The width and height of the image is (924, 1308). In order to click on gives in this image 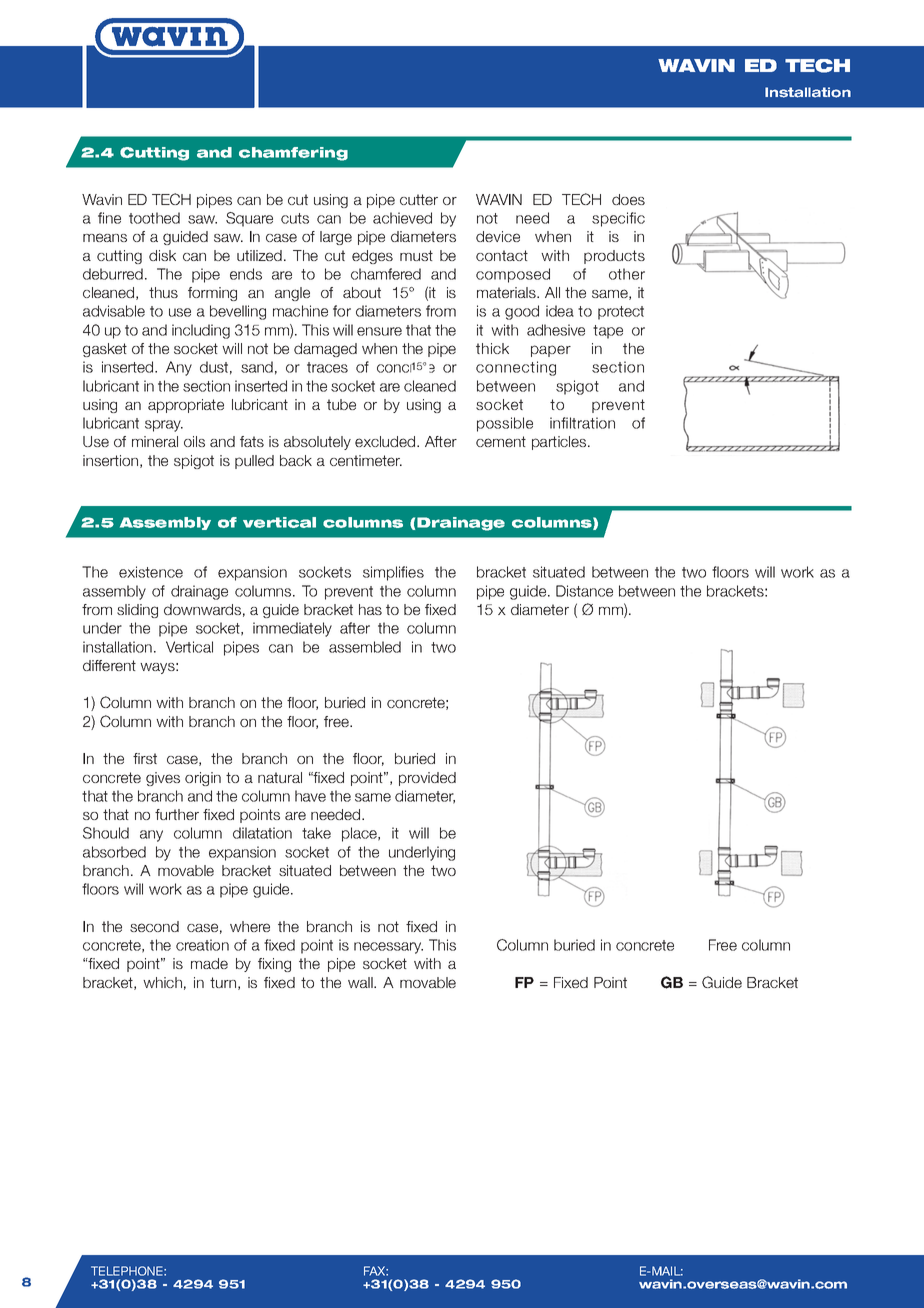, I will do `click(163, 779)`.
